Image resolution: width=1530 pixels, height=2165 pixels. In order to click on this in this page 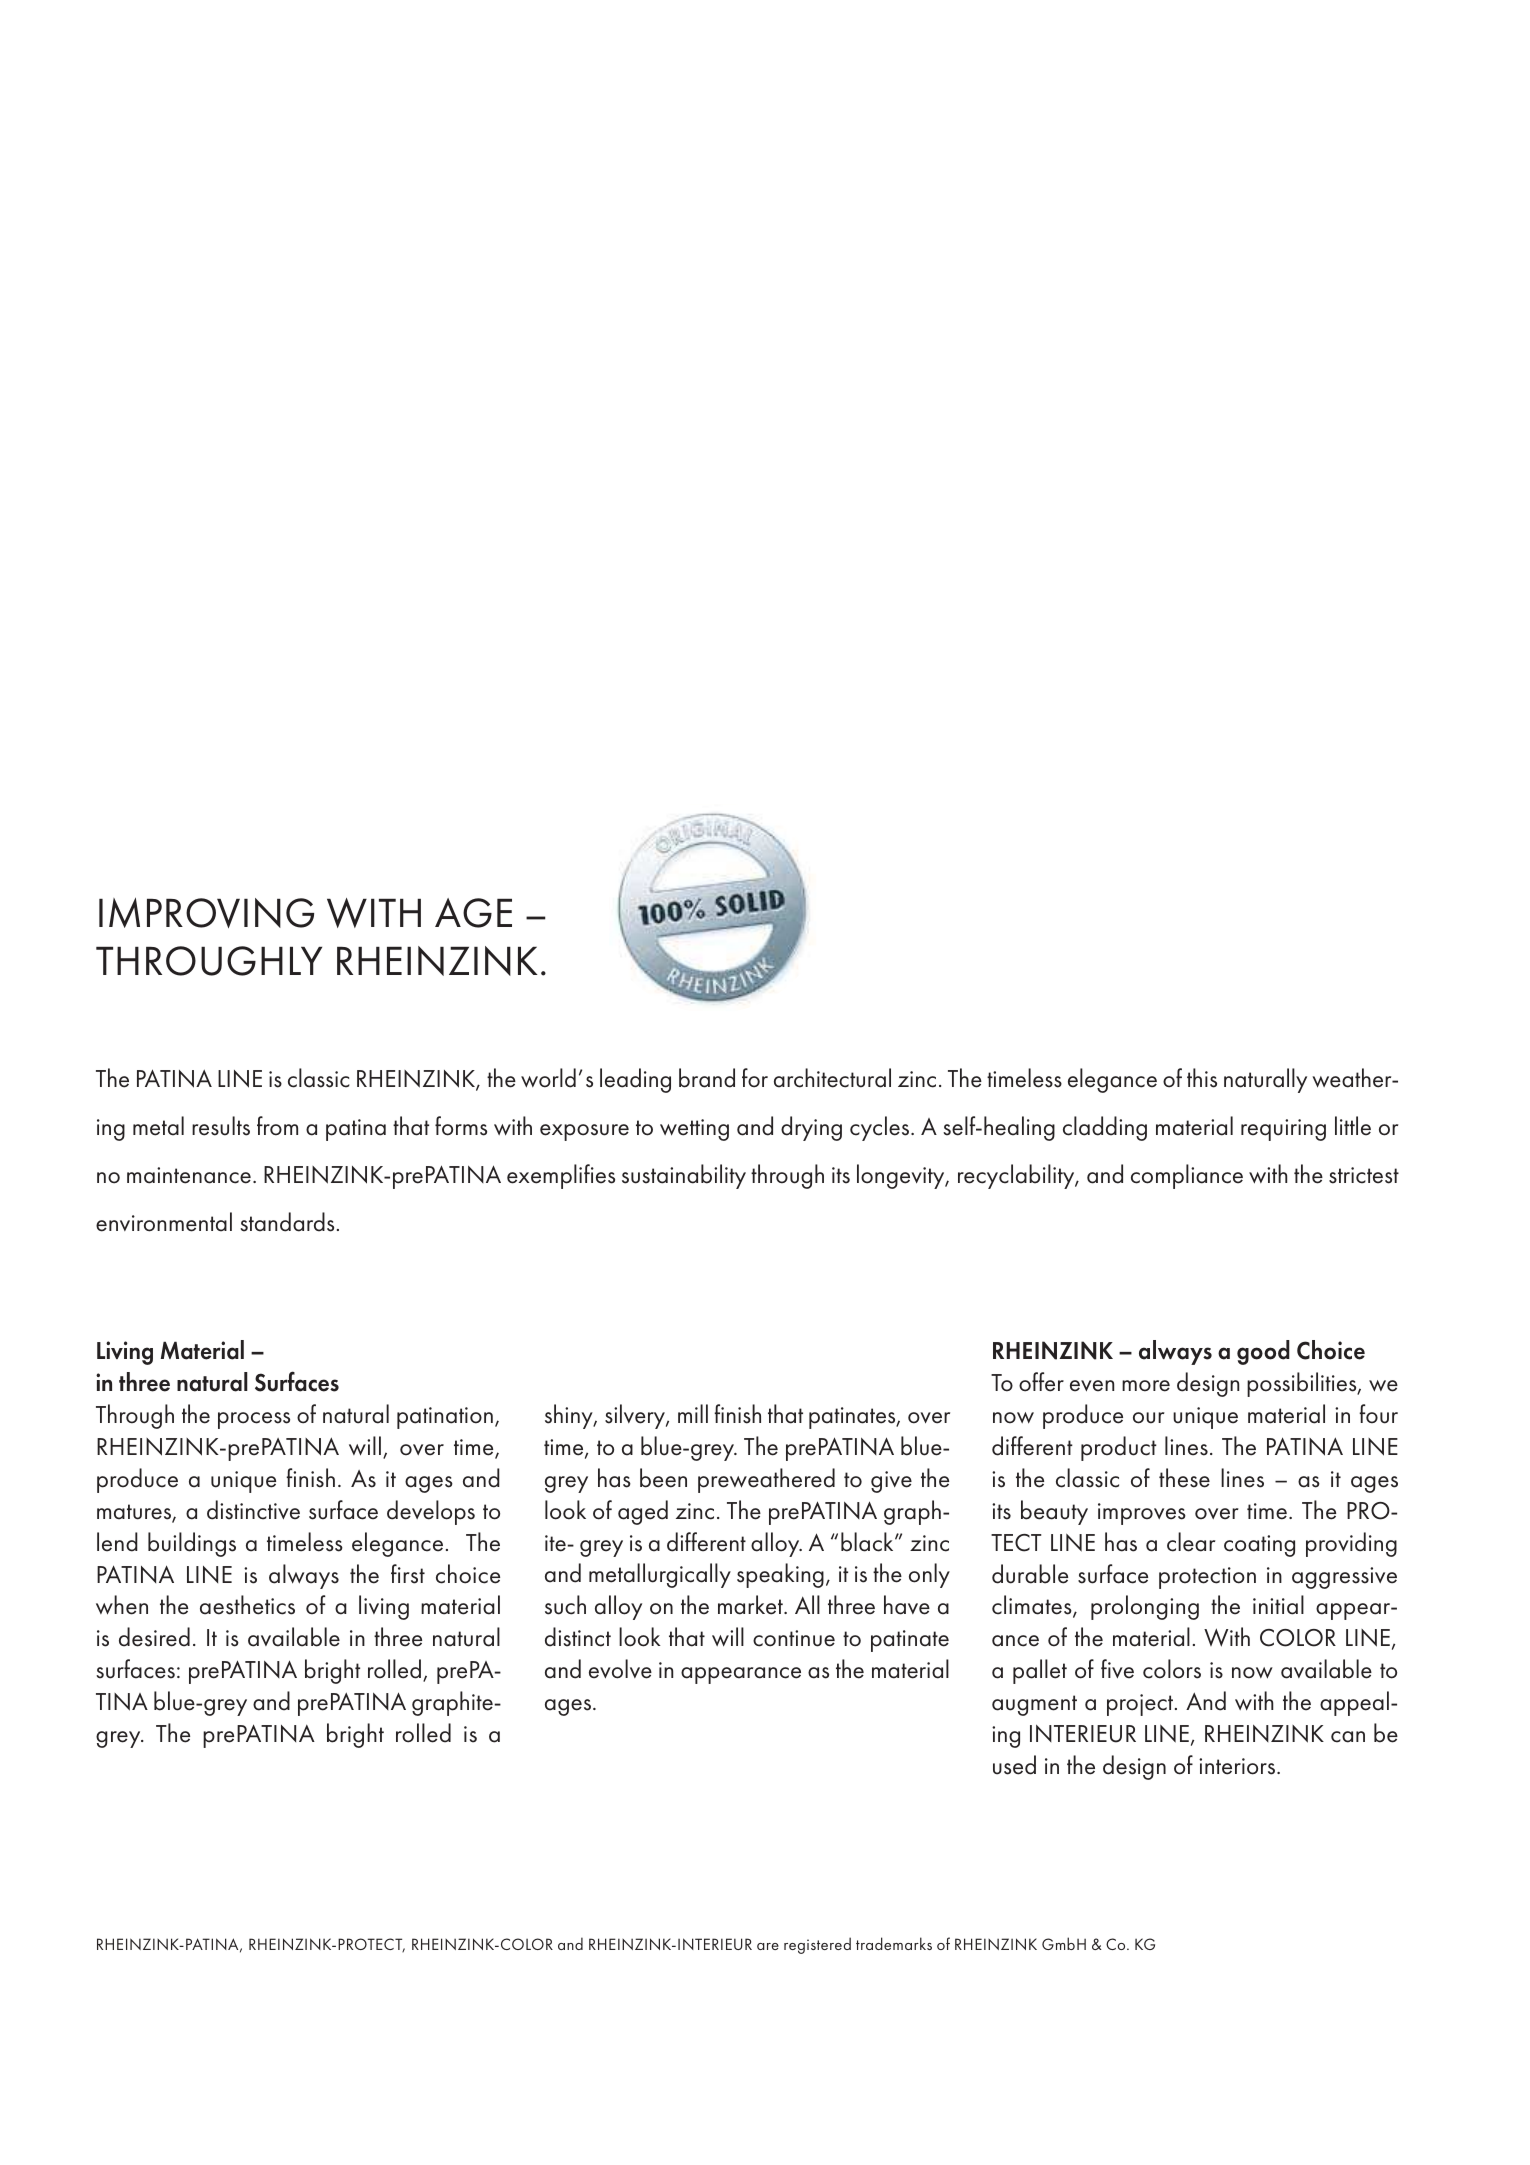, I will do `click(1202, 1078)`.
